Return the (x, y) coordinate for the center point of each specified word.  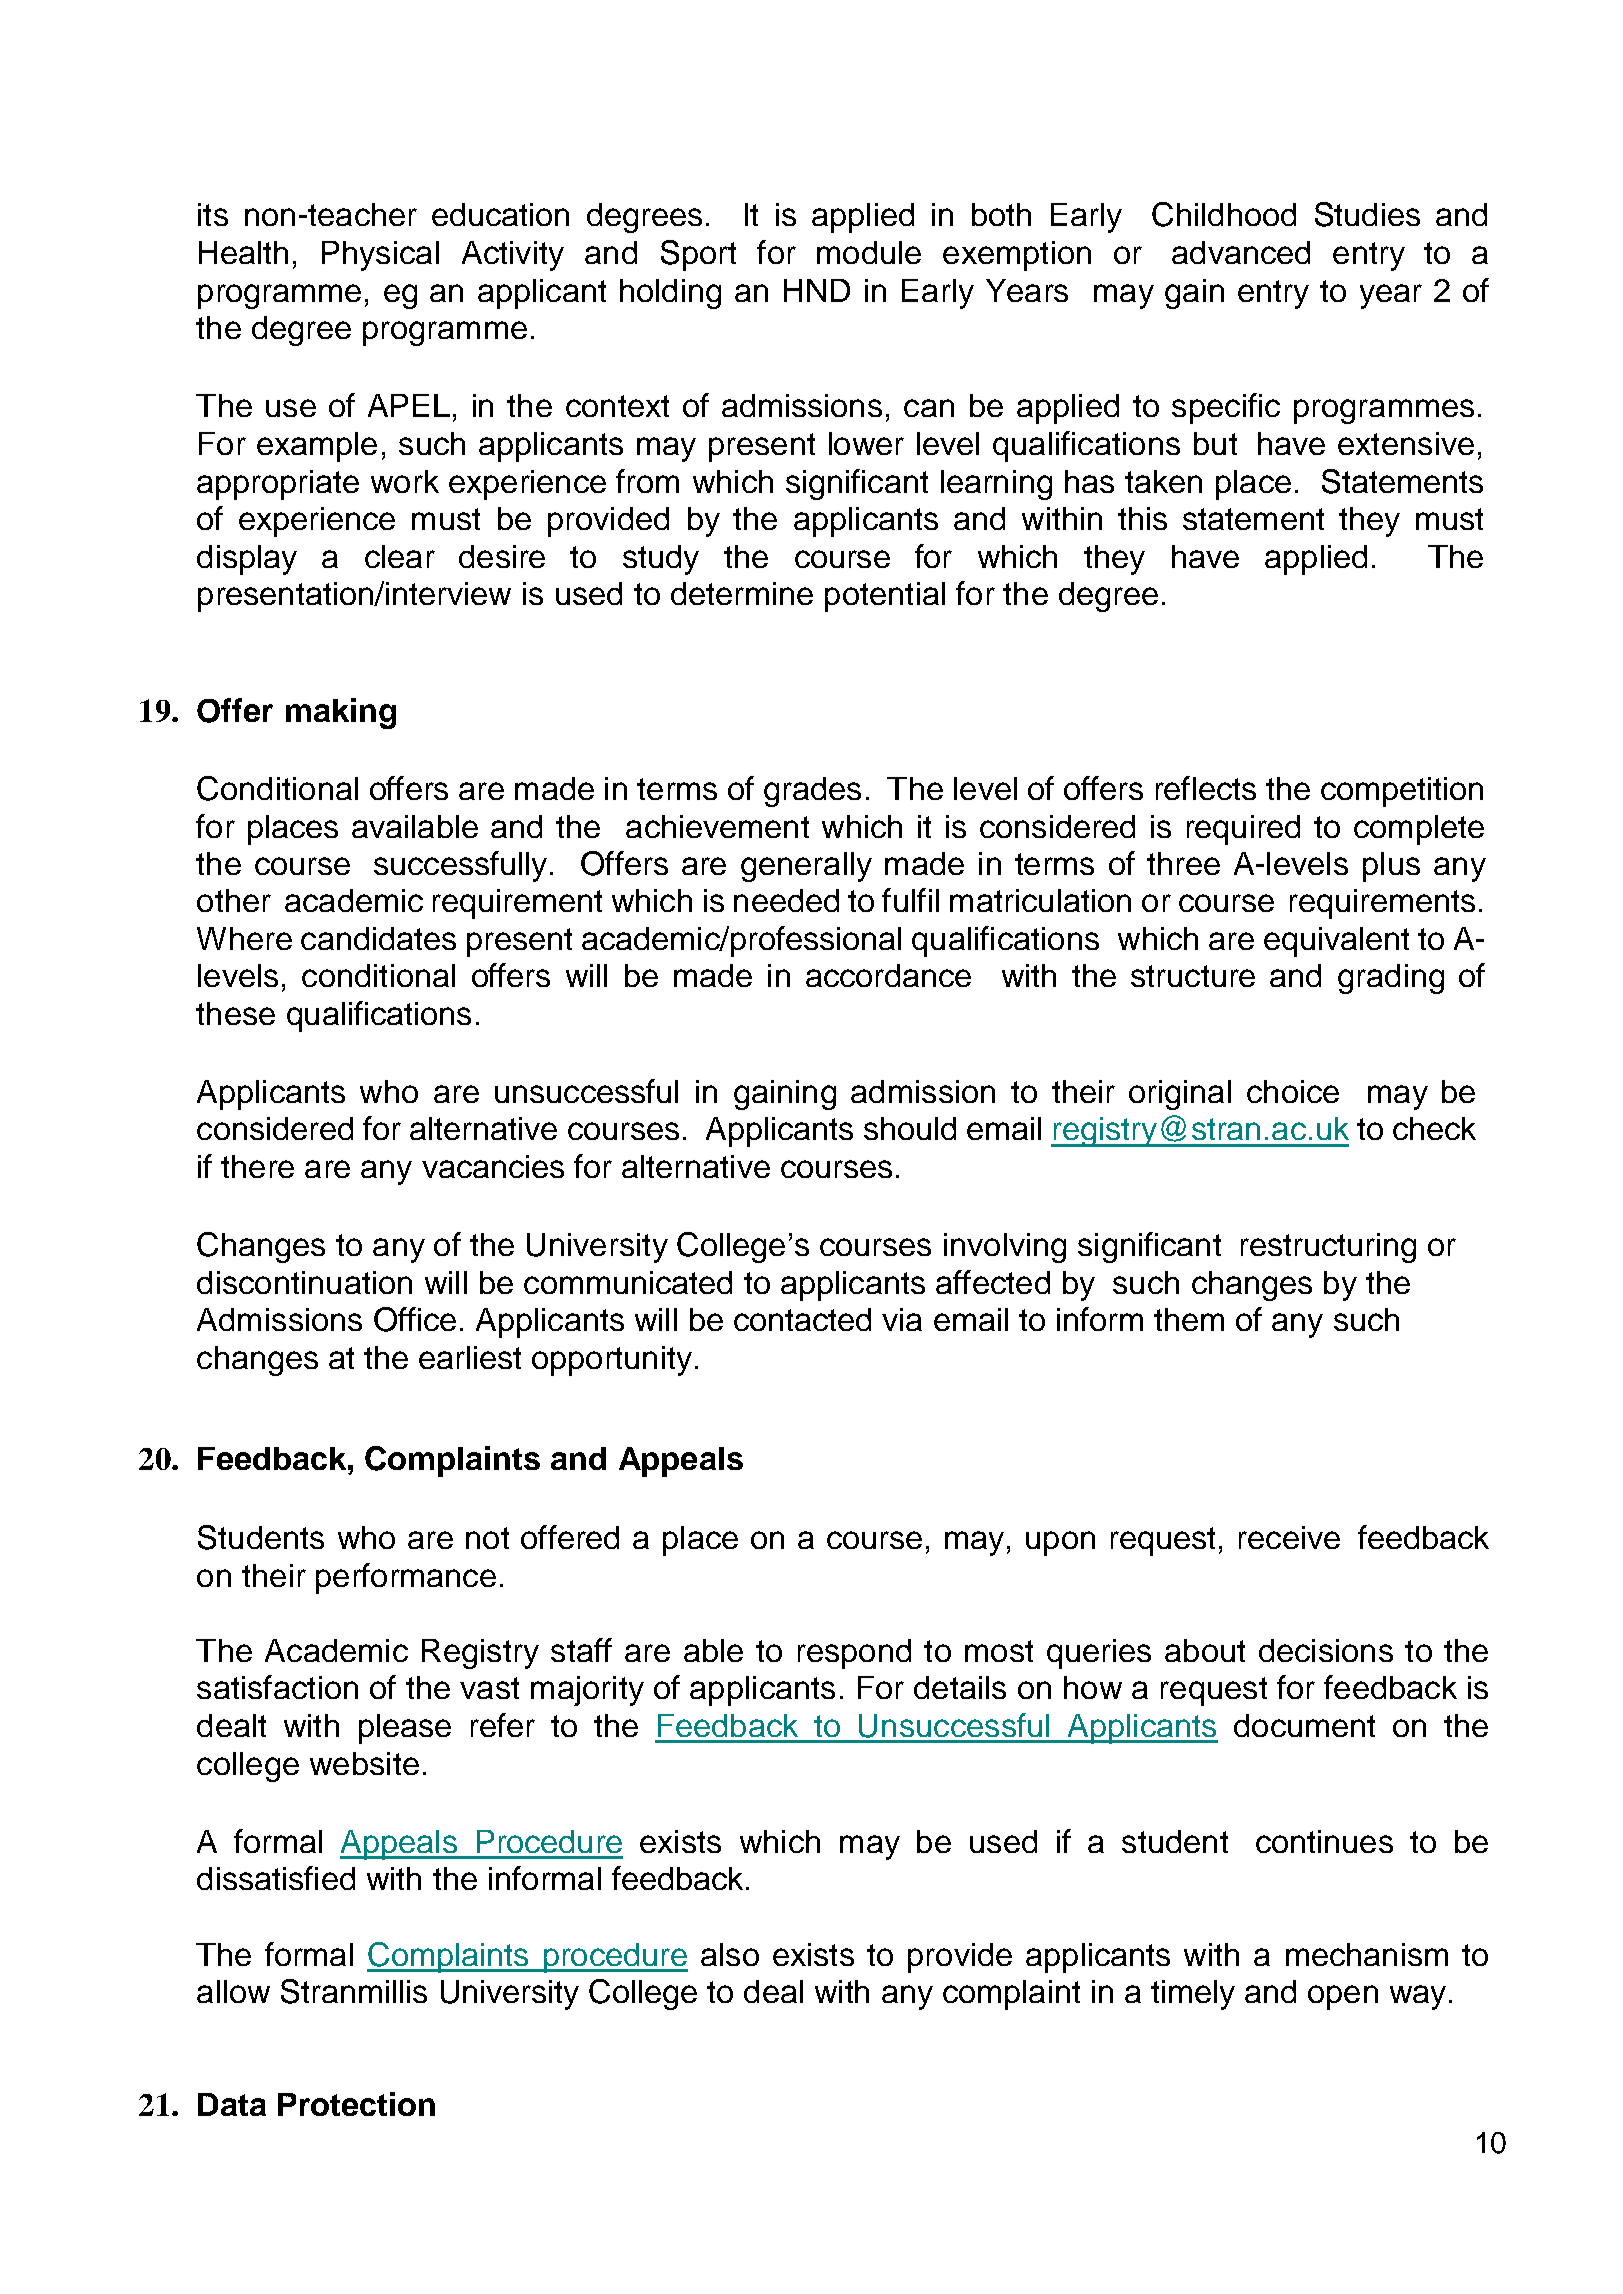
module (869, 252)
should (910, 1128)
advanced (1241, 252)
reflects (1206, 788)
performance (406, 1578)
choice (1293, 1091)
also (730, 1954)
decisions (1326, 1650)
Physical (380, 256)
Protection (356, 2104)
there (257, 1166)
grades (812, 792)
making (341, 713)
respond (854, 1654)
